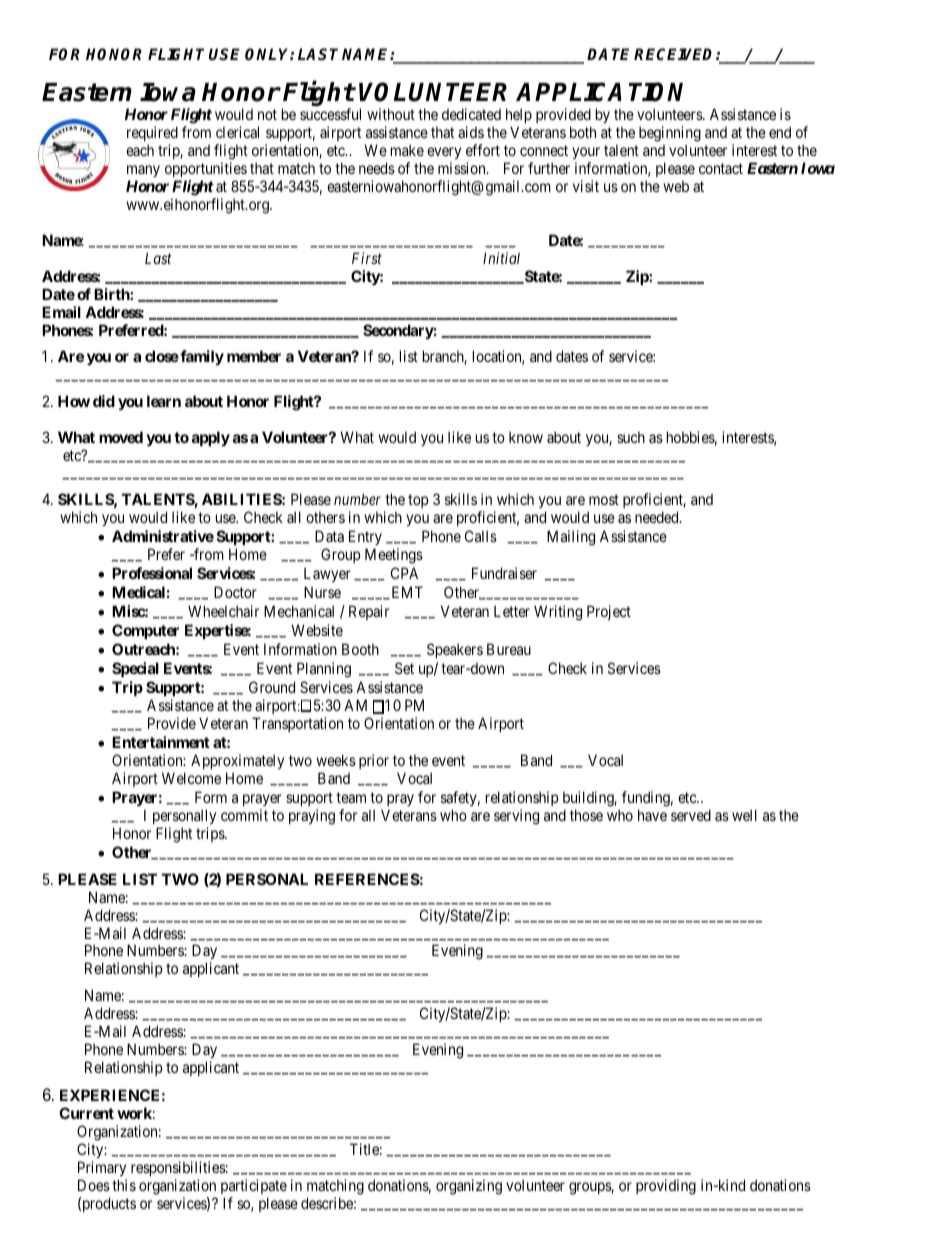 This screenshot has width=952, height=1233. What do you see at coordinates (407, 150) in the screenshot?
I see `make` at bounding box center [407, 150].
